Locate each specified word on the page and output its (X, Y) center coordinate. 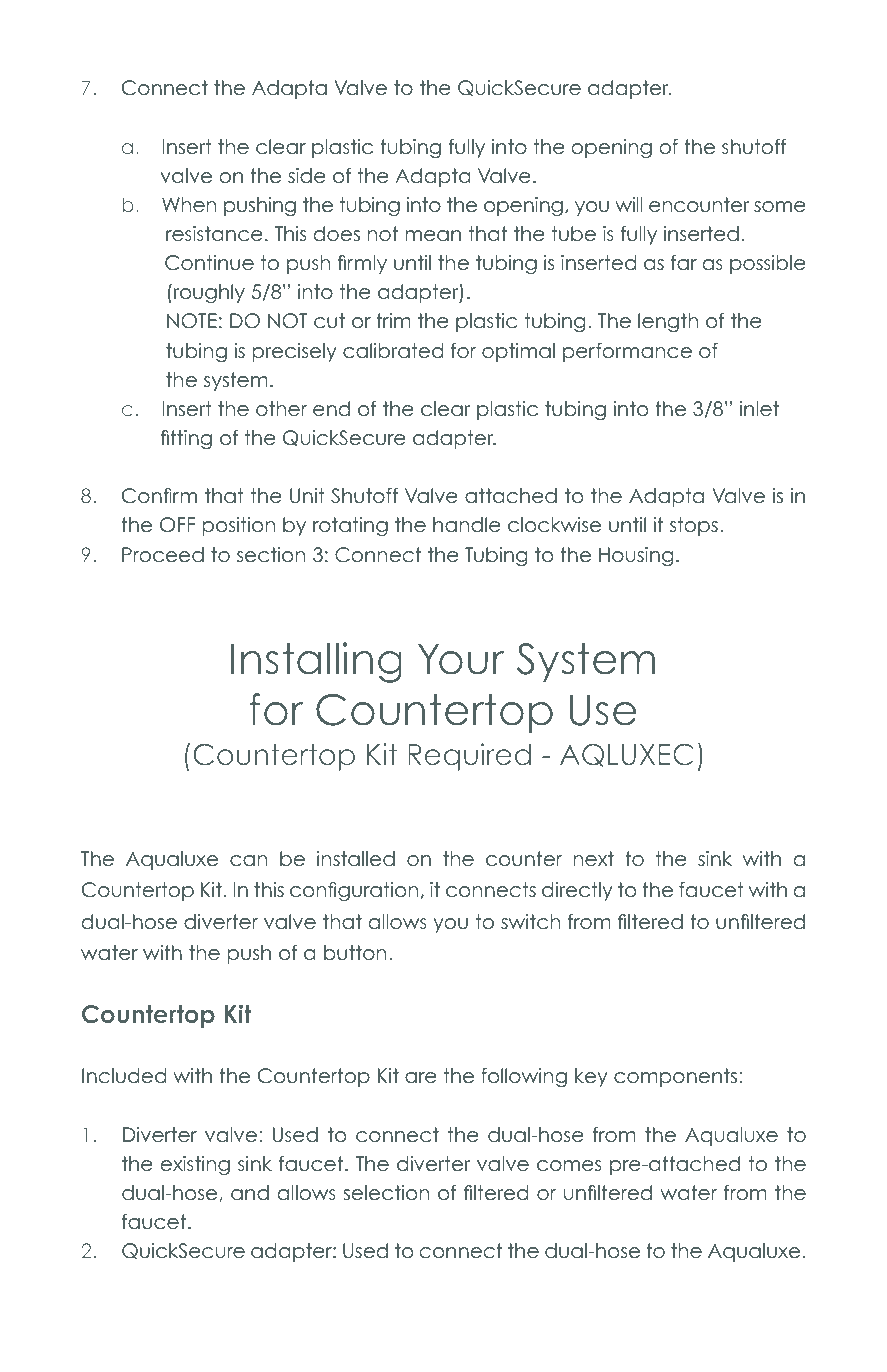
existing (195, 1165)
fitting (186, 439)
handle (466, 525)
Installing (316, 662)
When (189, 205)
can (248, 861)
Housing (636, 556)
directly (577, 891)
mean (433, 236)
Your (461, 659)
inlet (759, 409)
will (628, 204)
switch (530, 922)
